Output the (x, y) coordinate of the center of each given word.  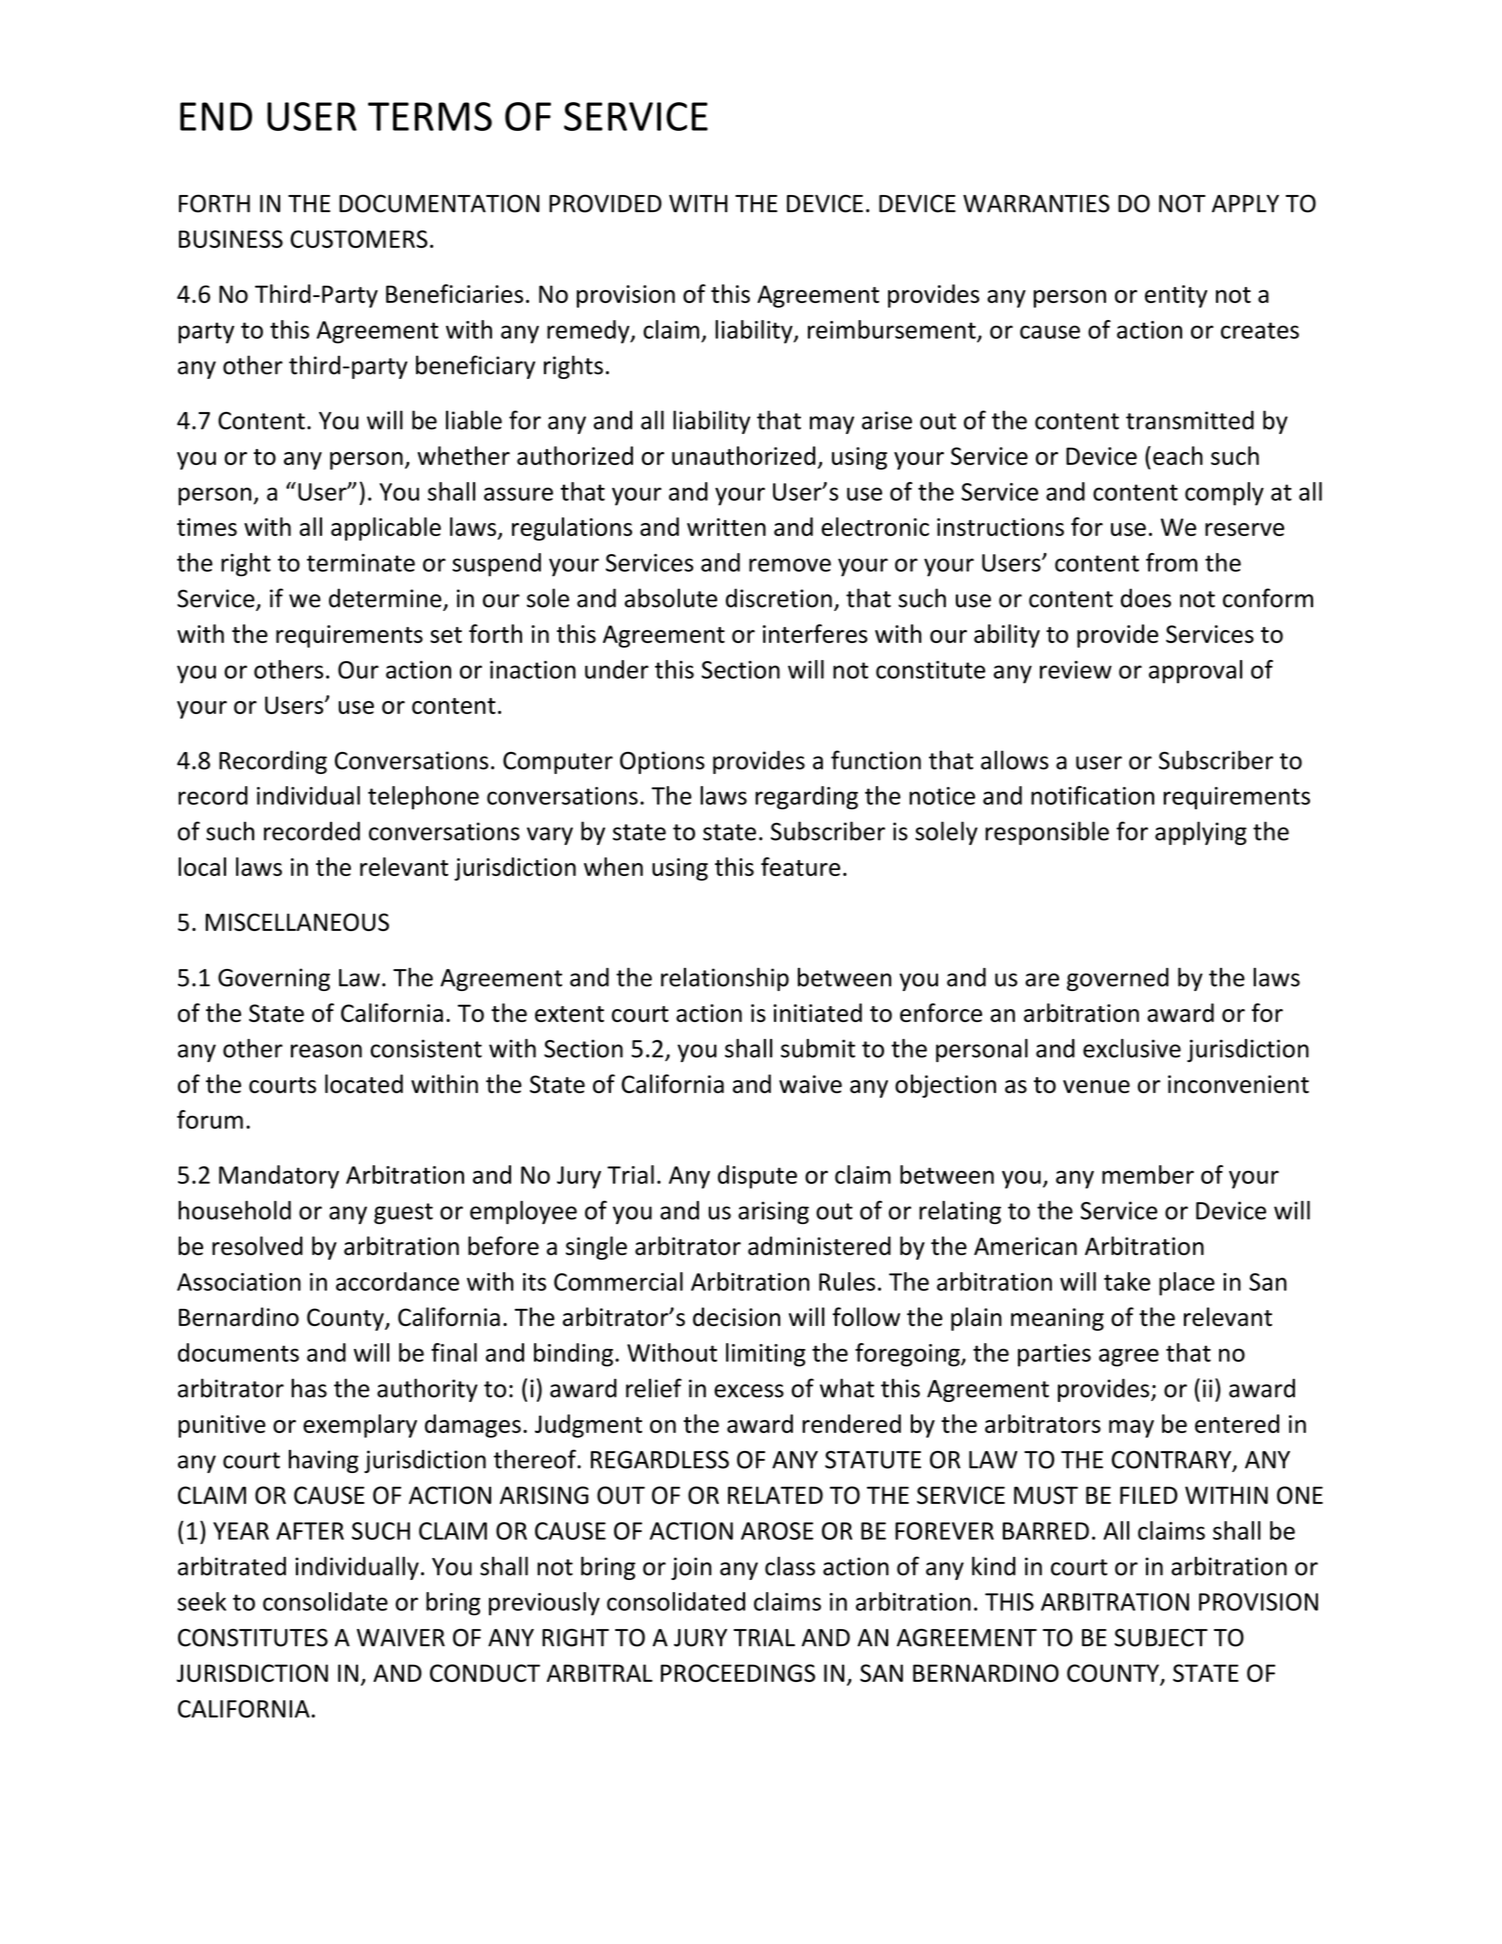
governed (1118, 979)
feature (800, 866)
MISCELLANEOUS (297, 922)
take (1127, 1281)
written (726, 527)
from (1172, 562)
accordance (397, 1281)
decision (736, 1317)
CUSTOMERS (359, 239)
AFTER (310, 1531)
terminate (361, 563)
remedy (589, 332)
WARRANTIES (1036, 203)
